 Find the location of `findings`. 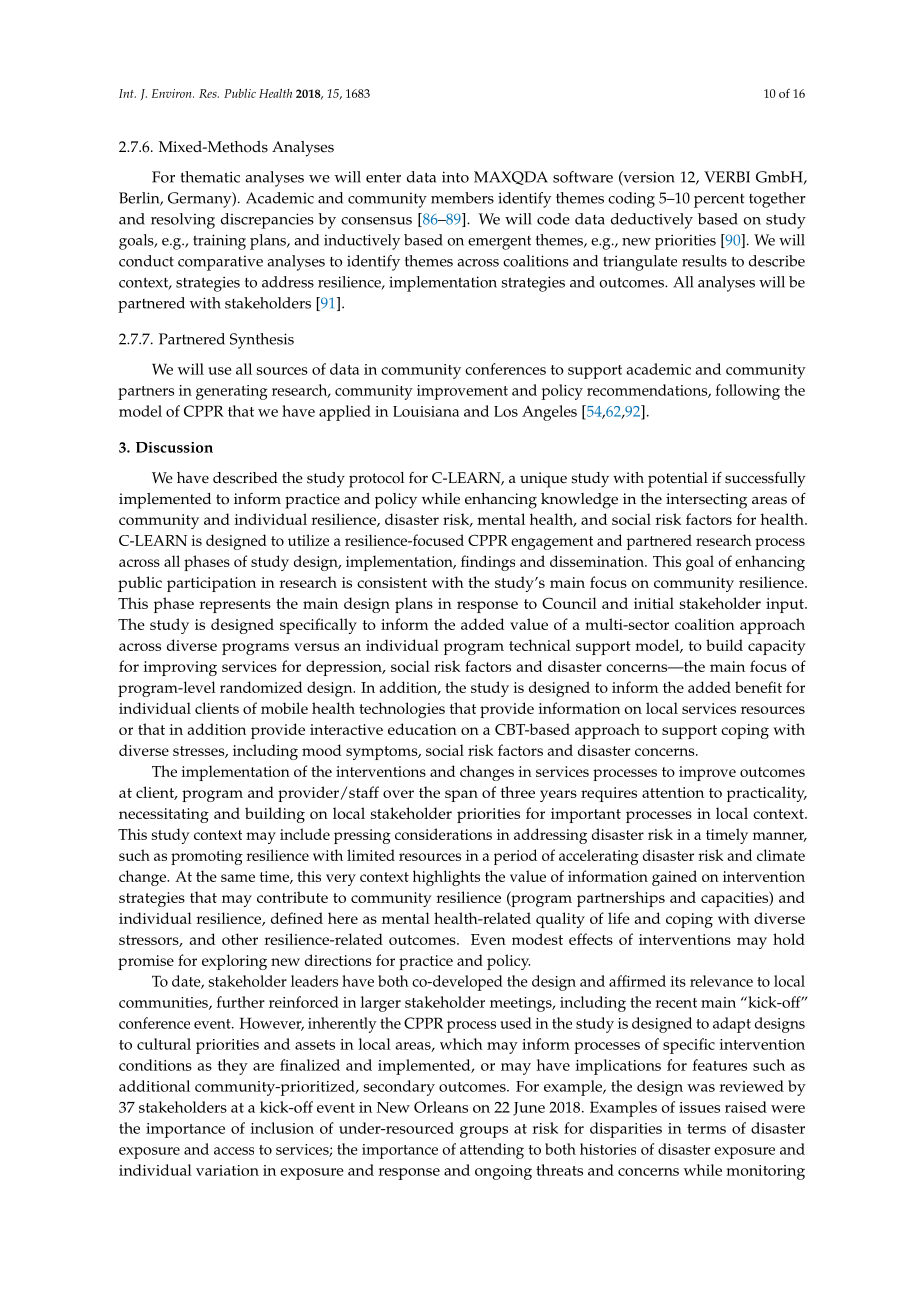

findings is located at coordinates (488, 563).
